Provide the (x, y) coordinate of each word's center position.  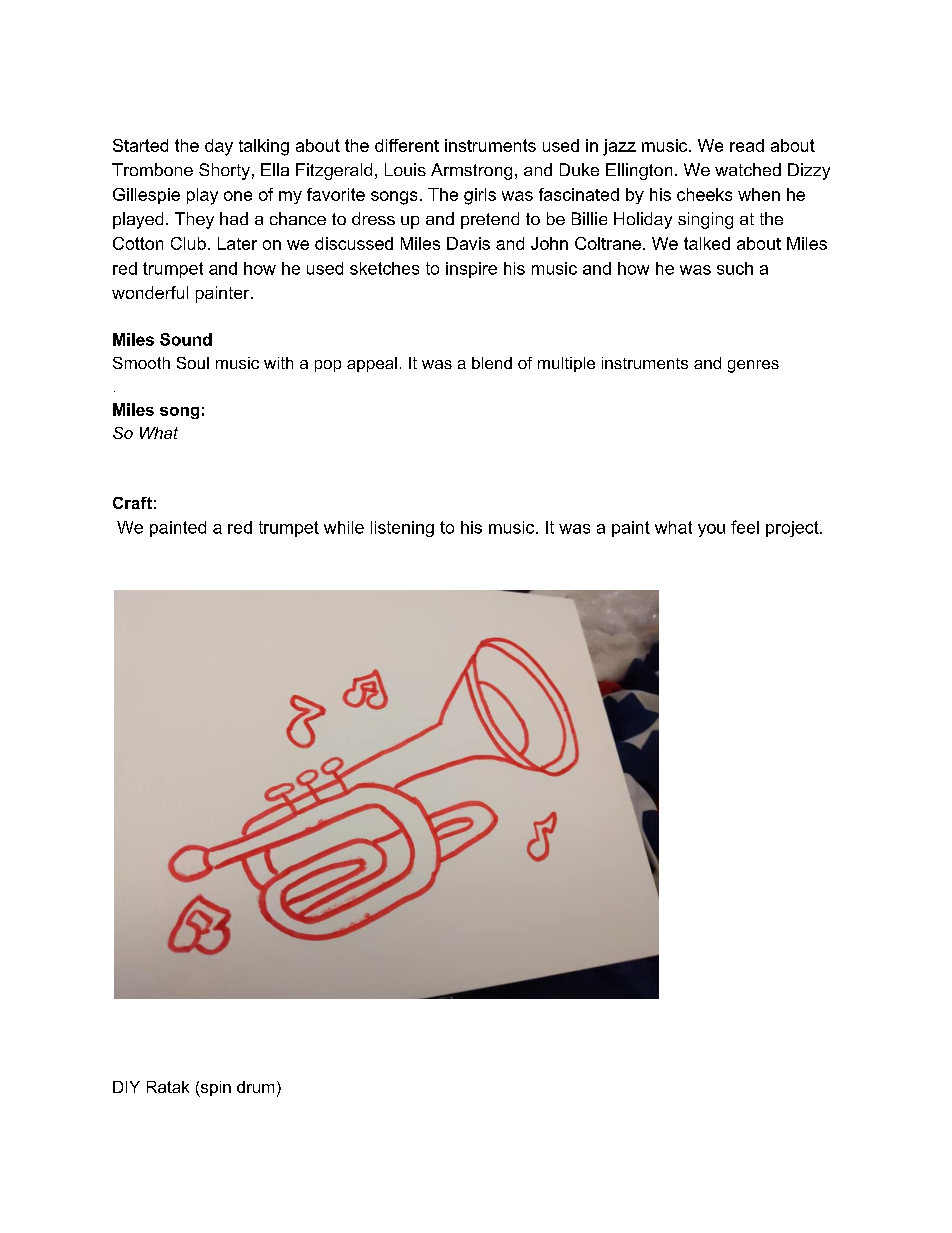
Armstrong (471, 171)
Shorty (224, 171)
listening (402, 529)
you (711, 530)
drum (255, 1087)
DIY (126, 1087)
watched (748, 169)
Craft (132, 503)
